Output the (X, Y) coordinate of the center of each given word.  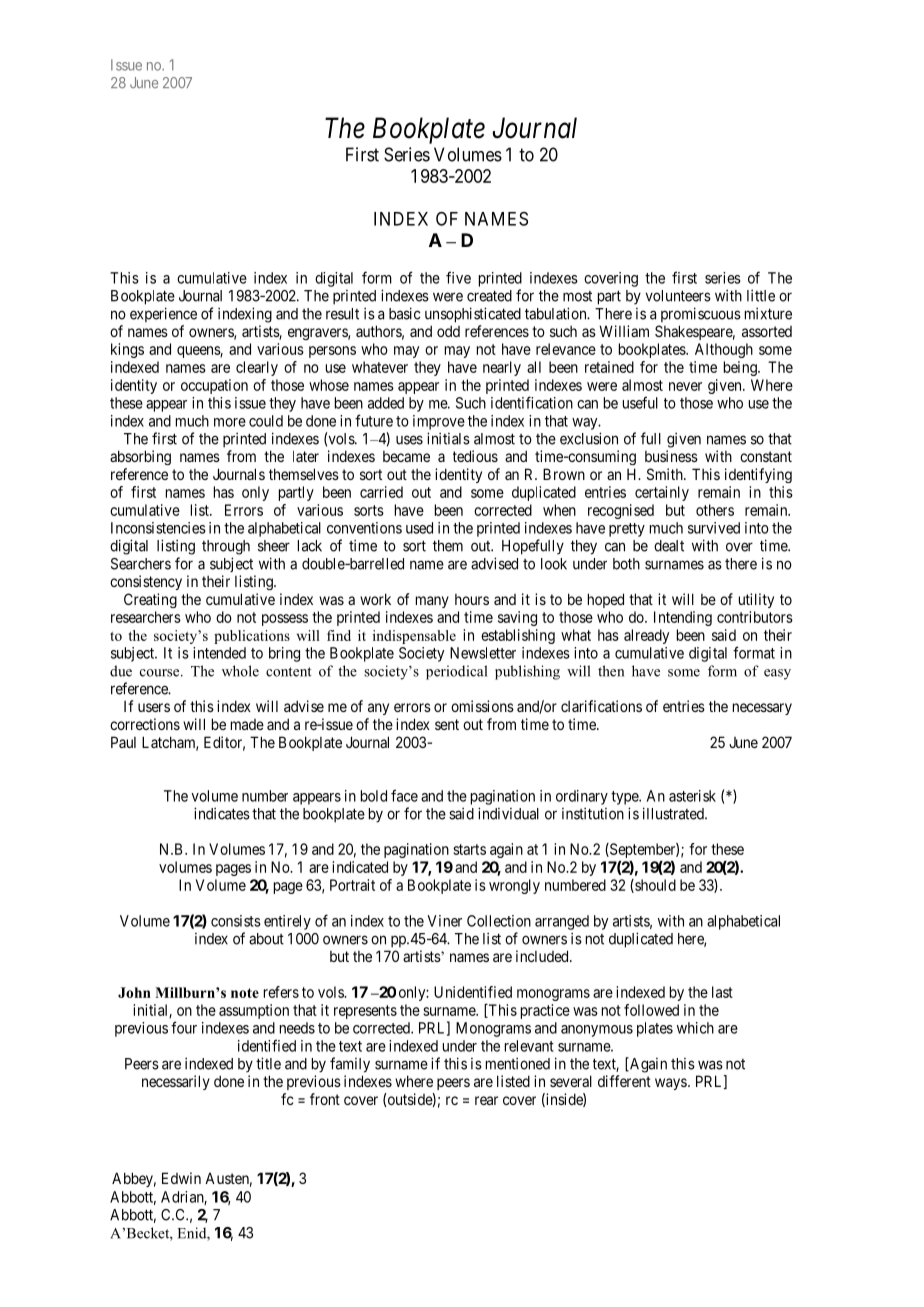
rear (486, 1100)
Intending (683, 618)
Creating (150, 600)
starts (469, 849)
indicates (222, 813)
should (654, 886)
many (432, 602)
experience (163, 314)
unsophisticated (473, 315)
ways (671, 1084)
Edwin (181, 1178)
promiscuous (701, 314)
